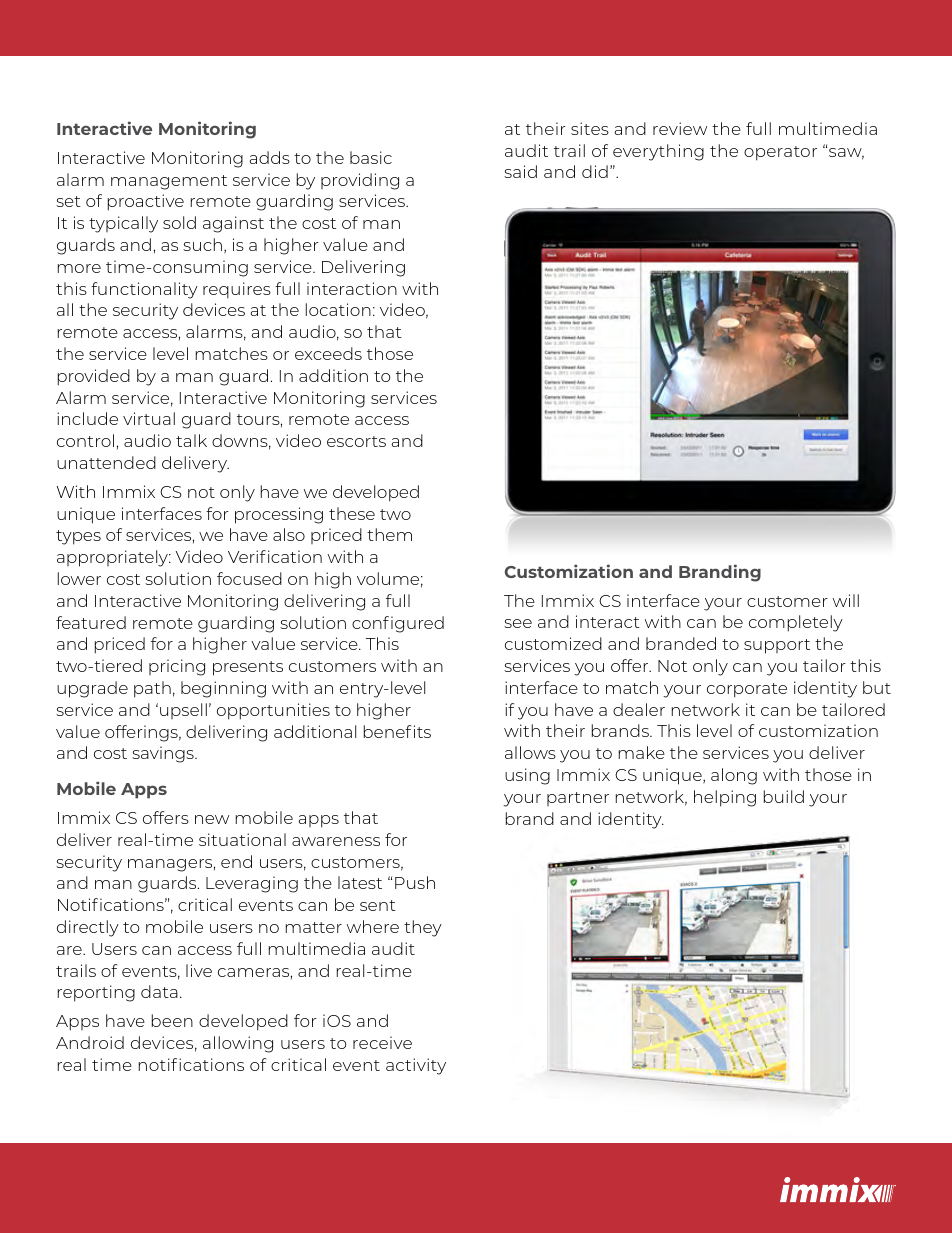 This image has width=952, height=1233. Describe the element at coordinates (780, 153) in the image. I see `operator` at that location.
